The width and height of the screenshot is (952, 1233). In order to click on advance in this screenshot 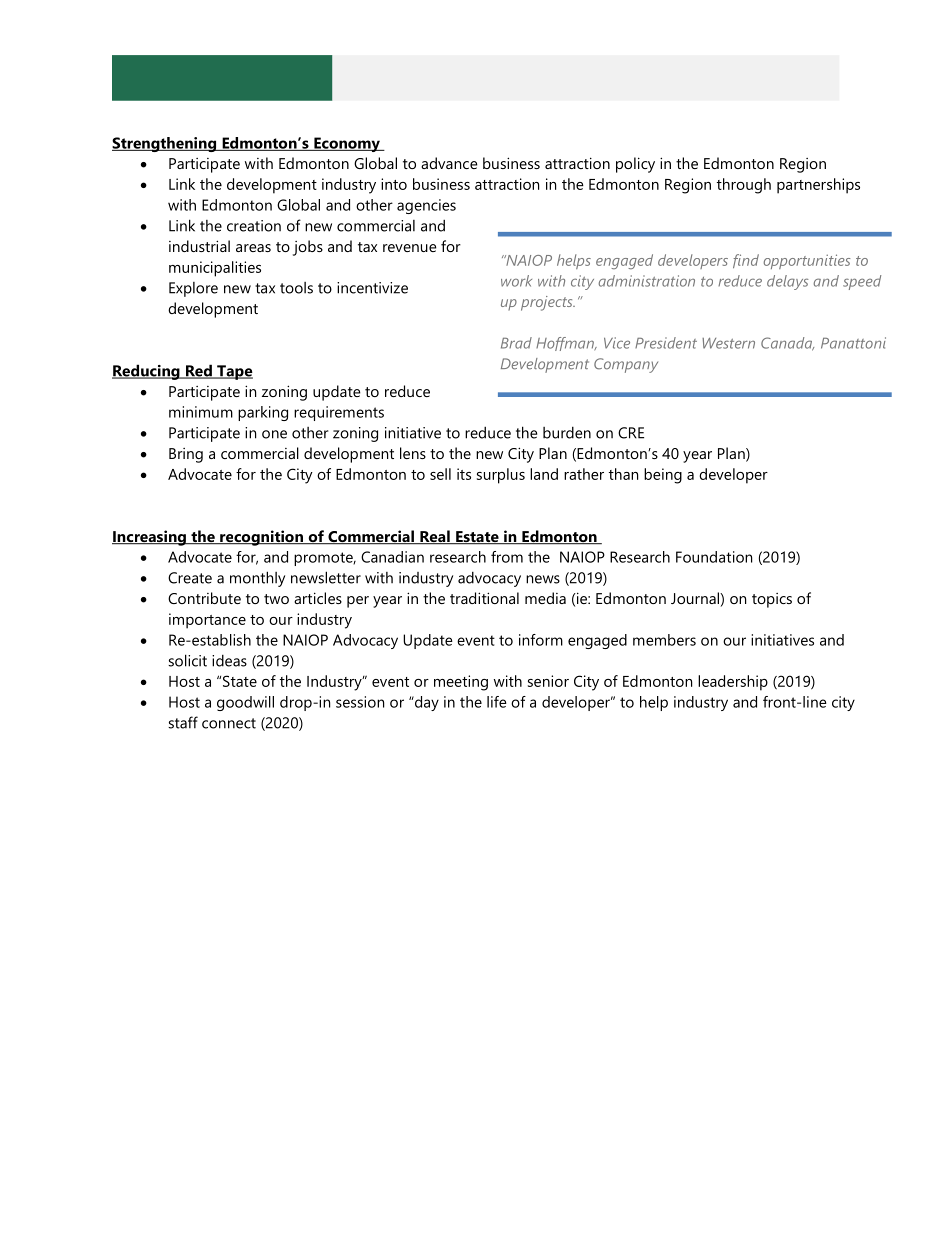, I will do `click(449, 163)`.
